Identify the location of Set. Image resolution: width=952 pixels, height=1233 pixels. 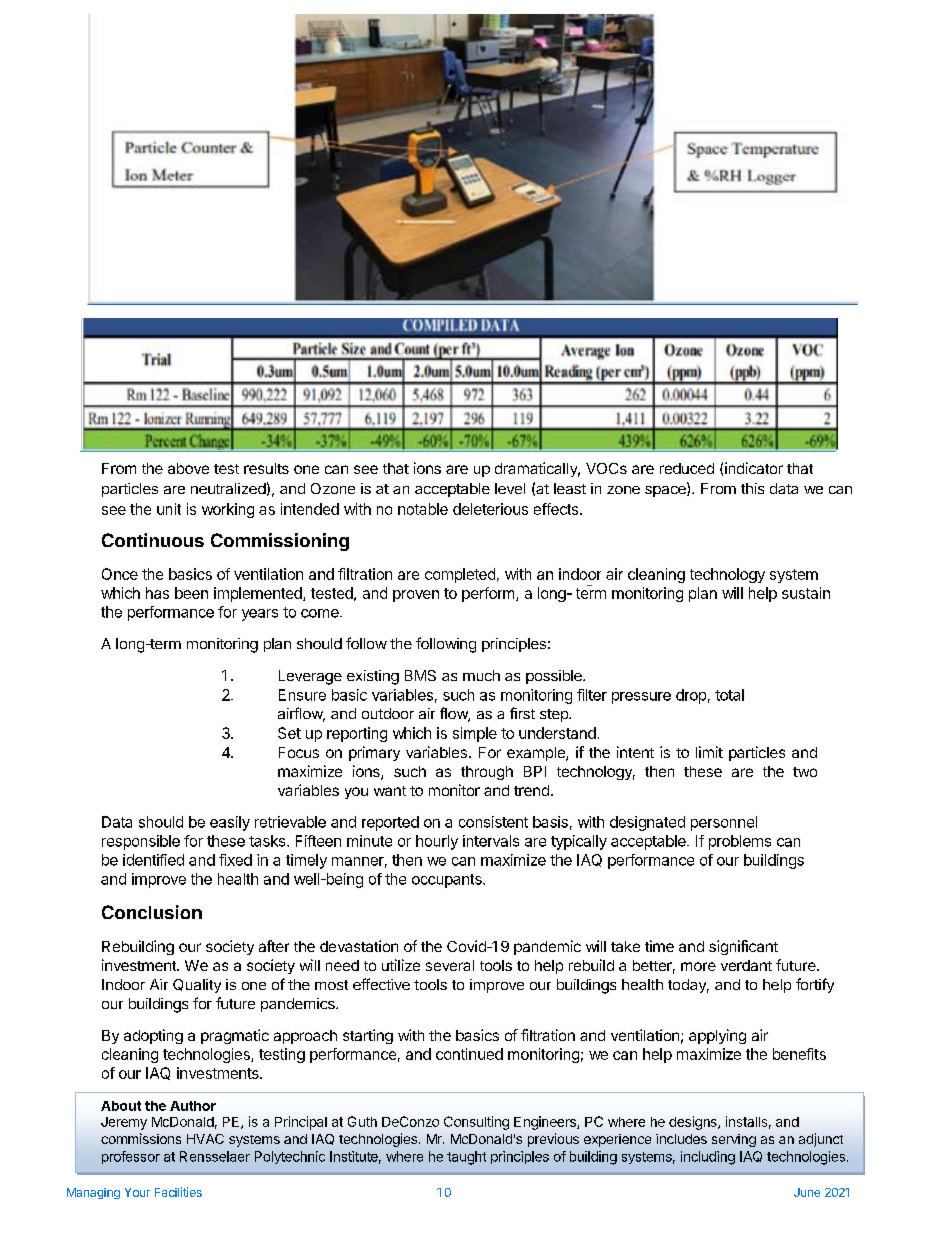
(289, 733).
